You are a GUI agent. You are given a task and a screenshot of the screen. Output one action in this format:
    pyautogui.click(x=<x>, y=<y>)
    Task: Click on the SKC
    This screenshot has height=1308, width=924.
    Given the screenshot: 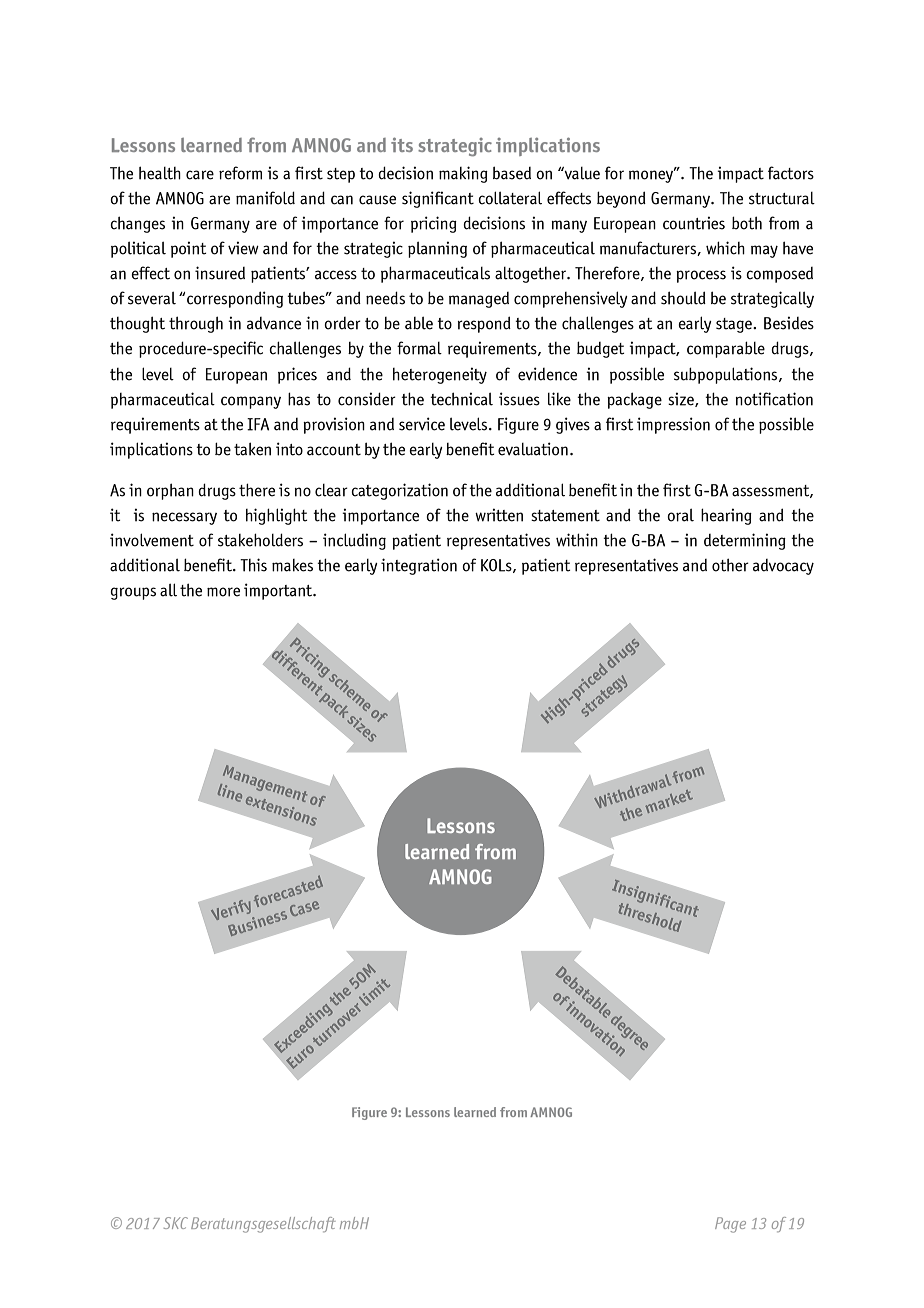 What is the action you would take?
    pyautogui.click(x=176, y=1223)
